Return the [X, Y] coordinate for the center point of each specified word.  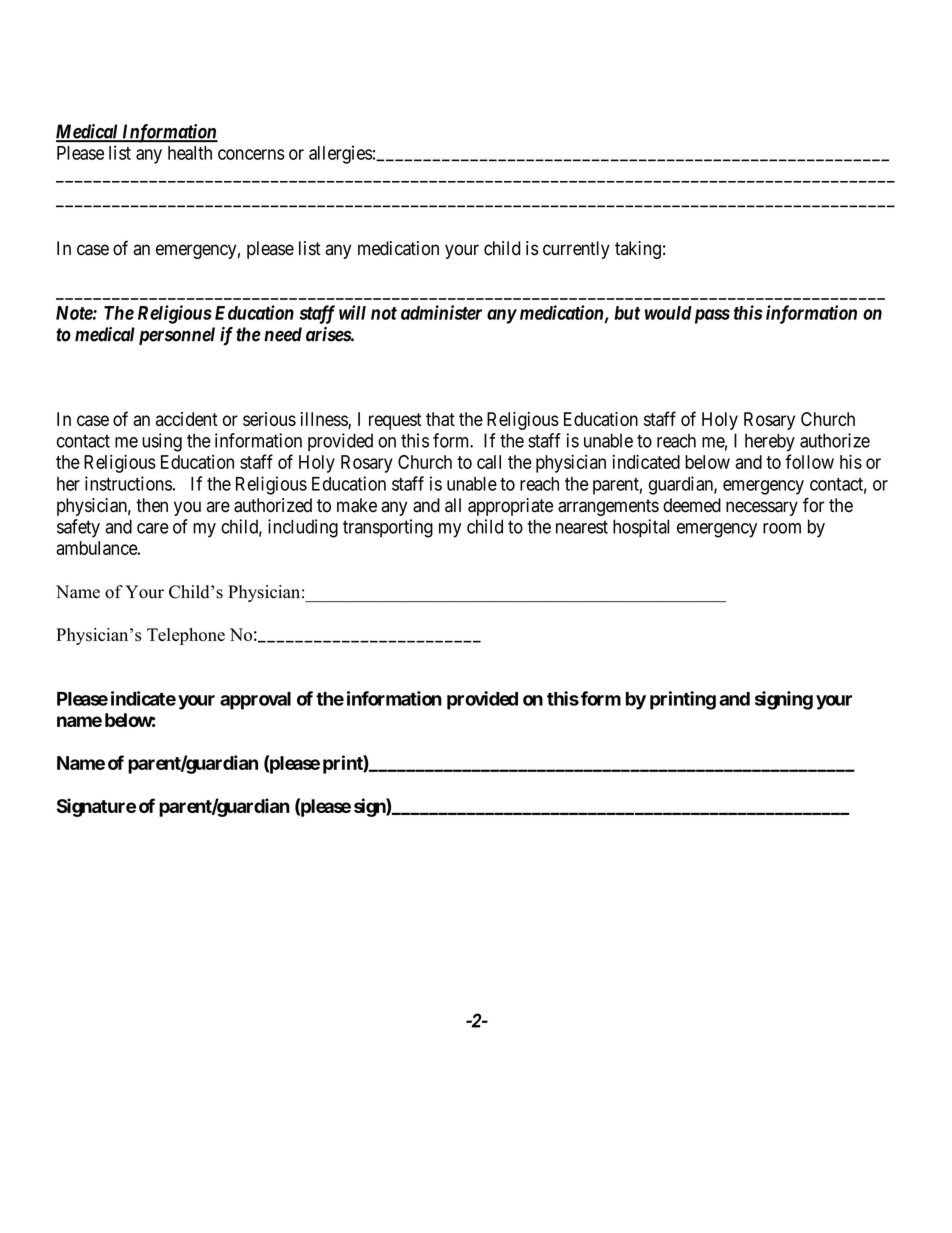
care [153, 528]
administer [441, 312]
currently [576, 250]
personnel [177, 336]
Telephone [186, 636]
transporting [388, 528]
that [440, 419]
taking [638, 250]
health [190, 153]
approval [255, 701]
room [782, 528]
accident [187, 419]
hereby [770, 442]
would [668, 313]
